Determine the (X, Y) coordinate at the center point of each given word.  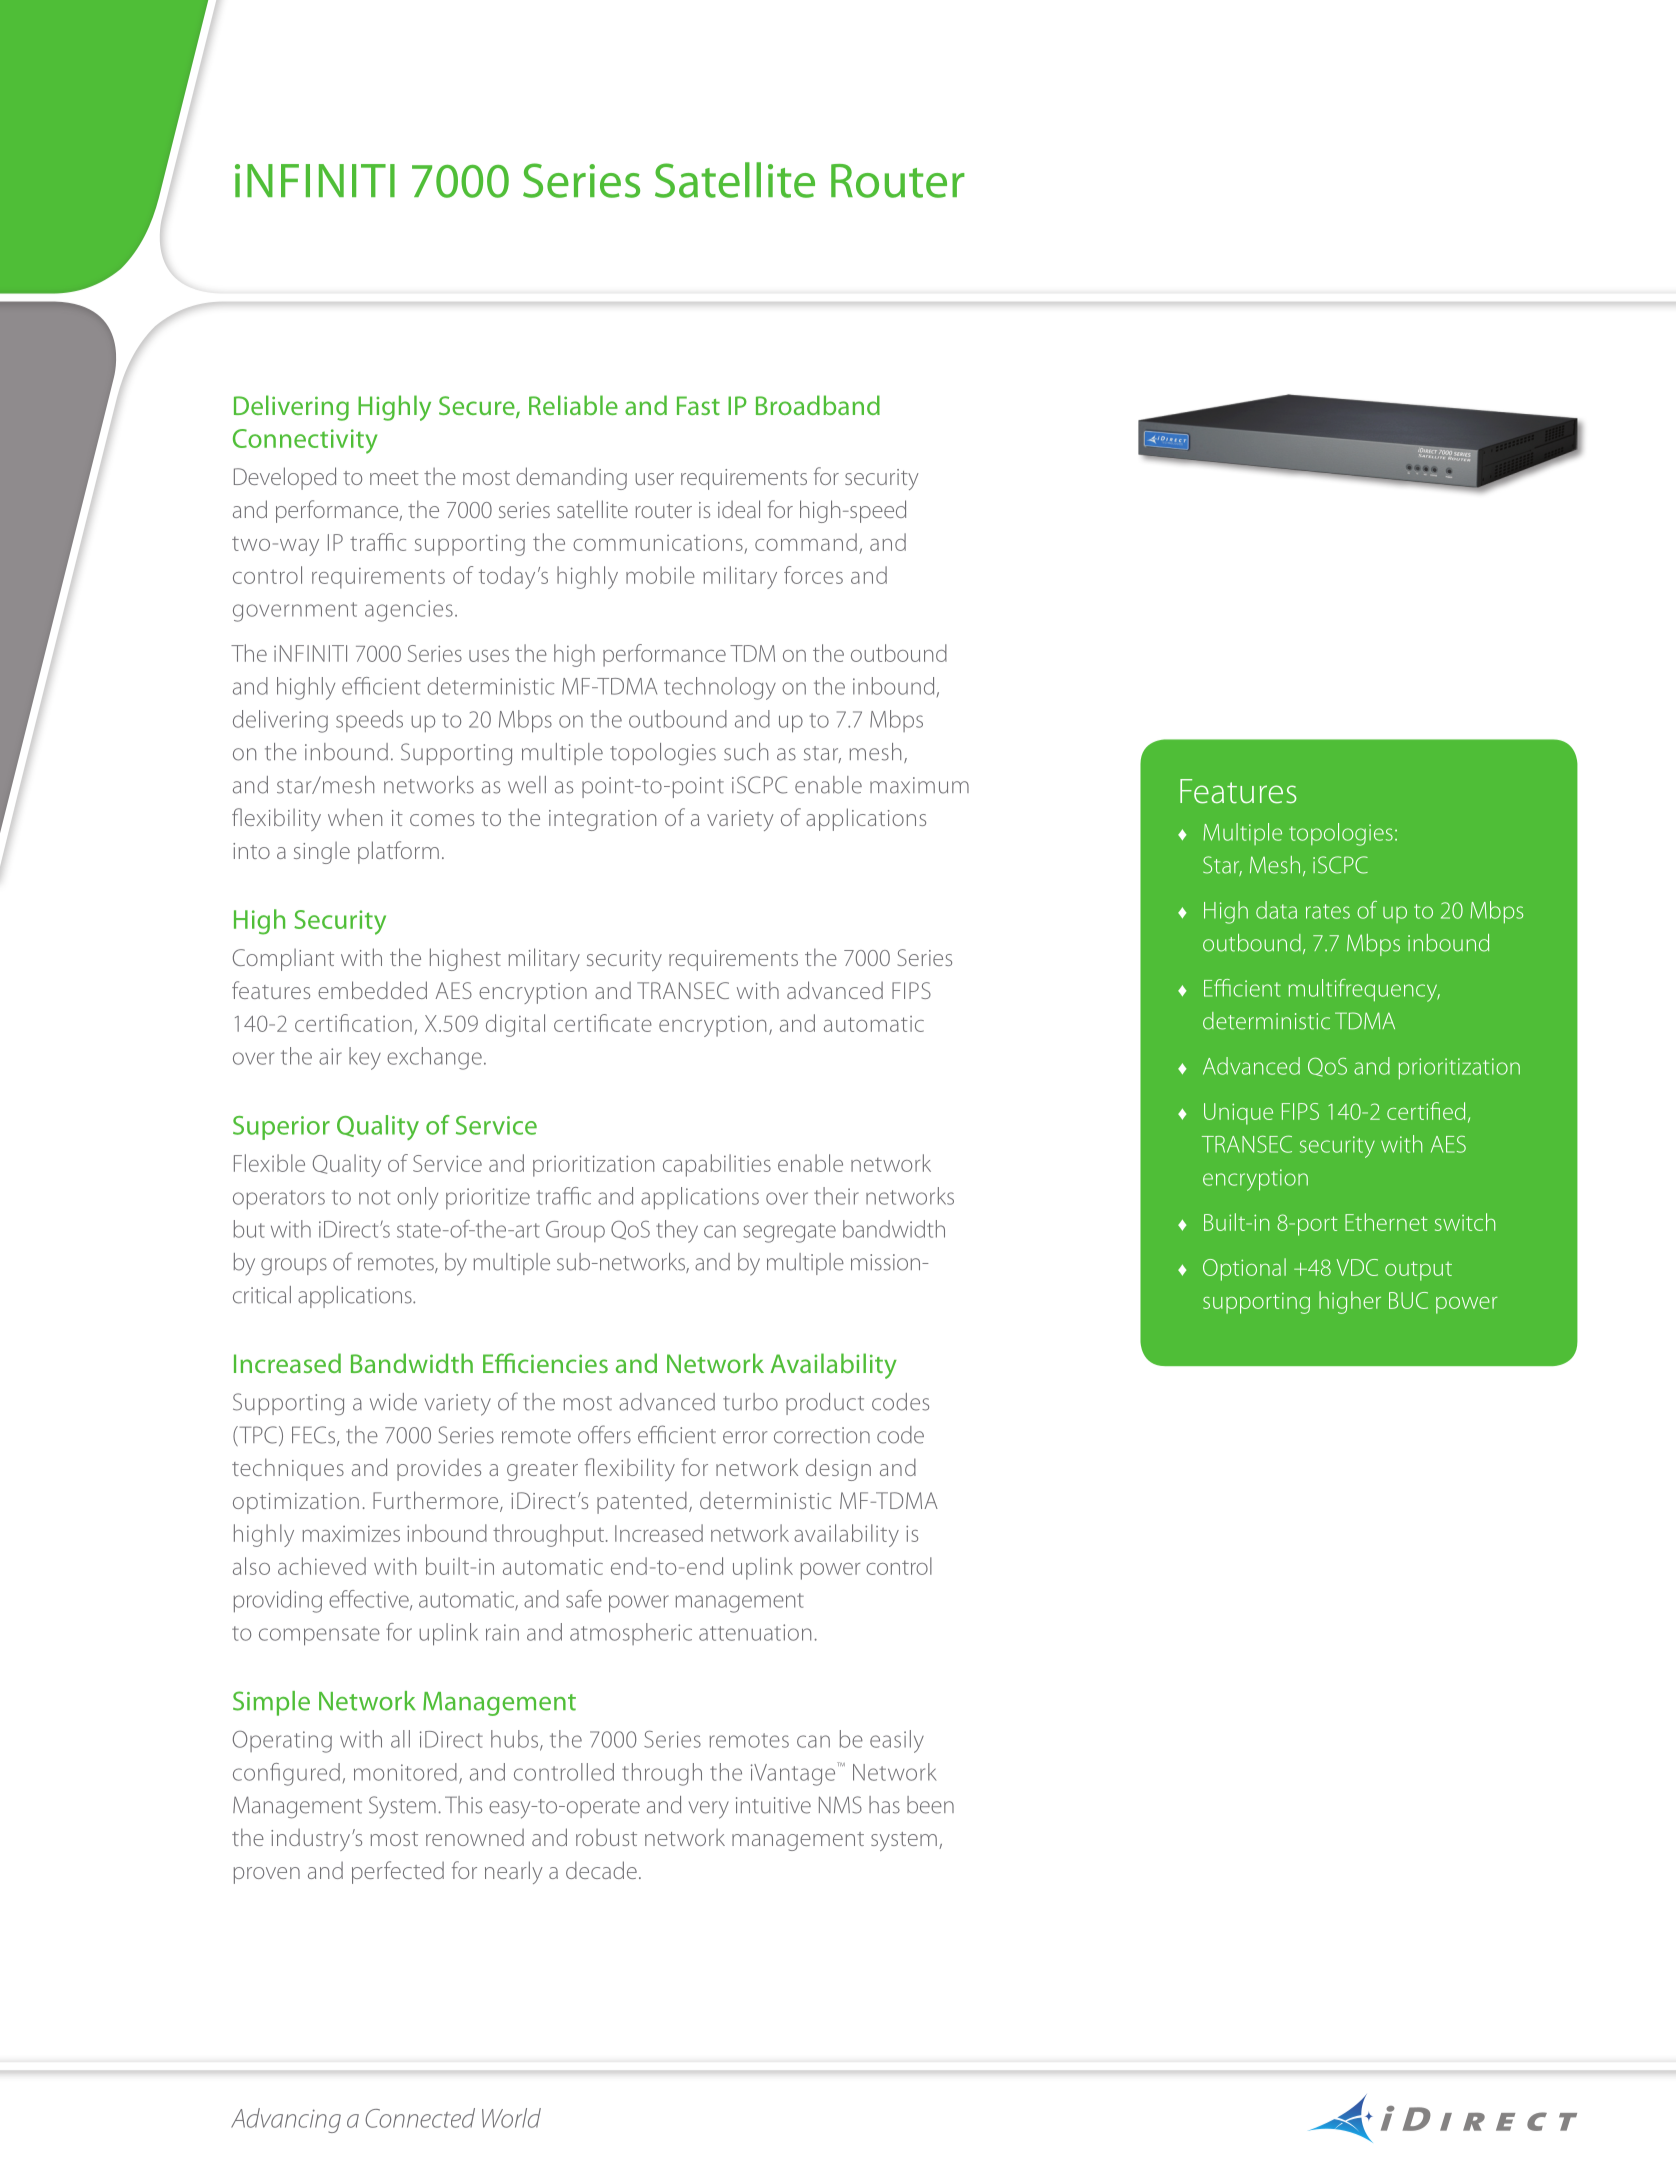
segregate (789, 1233)
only (417, 1198)
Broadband (818, 405)
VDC (1357, 1267)
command (806, 542)
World (511, 2118)
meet (394, 478)
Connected (420, 2118)
